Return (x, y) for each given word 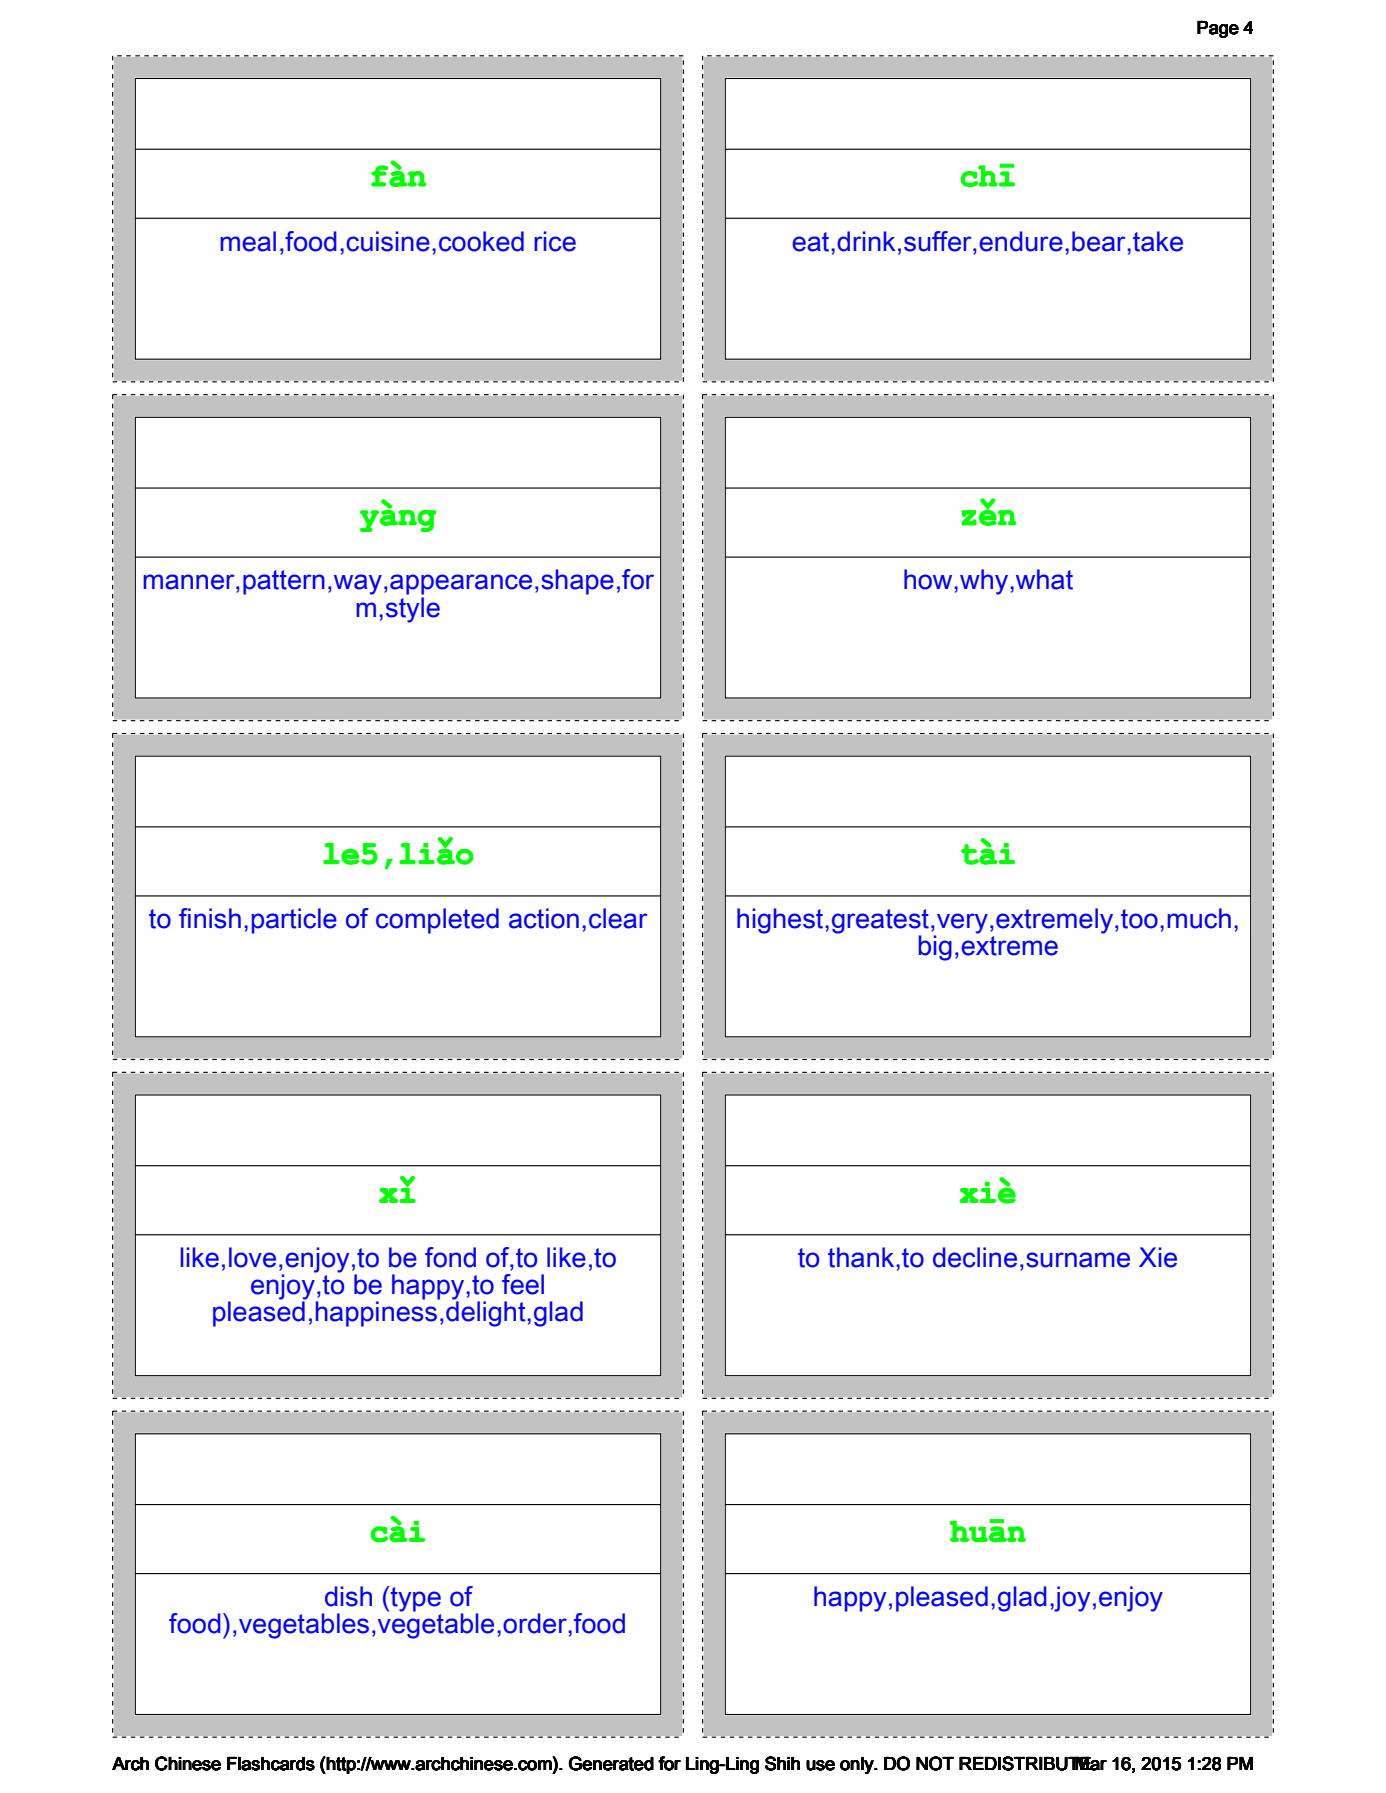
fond (450, 1257)
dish (348, 1596)
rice (555, 241)
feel (523, 1284)
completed (437, 921)
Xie (1158, 1257)
